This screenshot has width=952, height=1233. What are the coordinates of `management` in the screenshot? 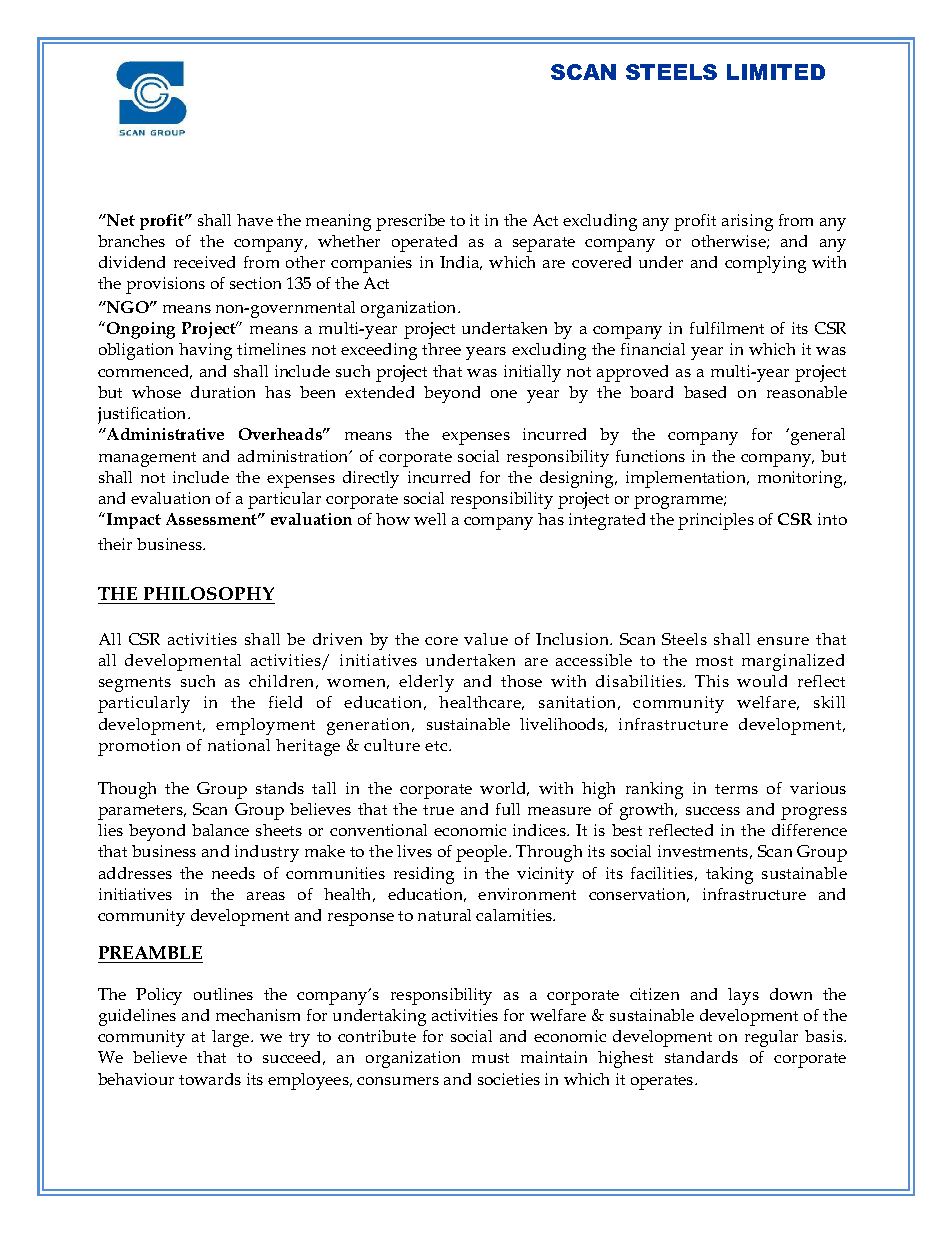 It's located at (147, 459).
